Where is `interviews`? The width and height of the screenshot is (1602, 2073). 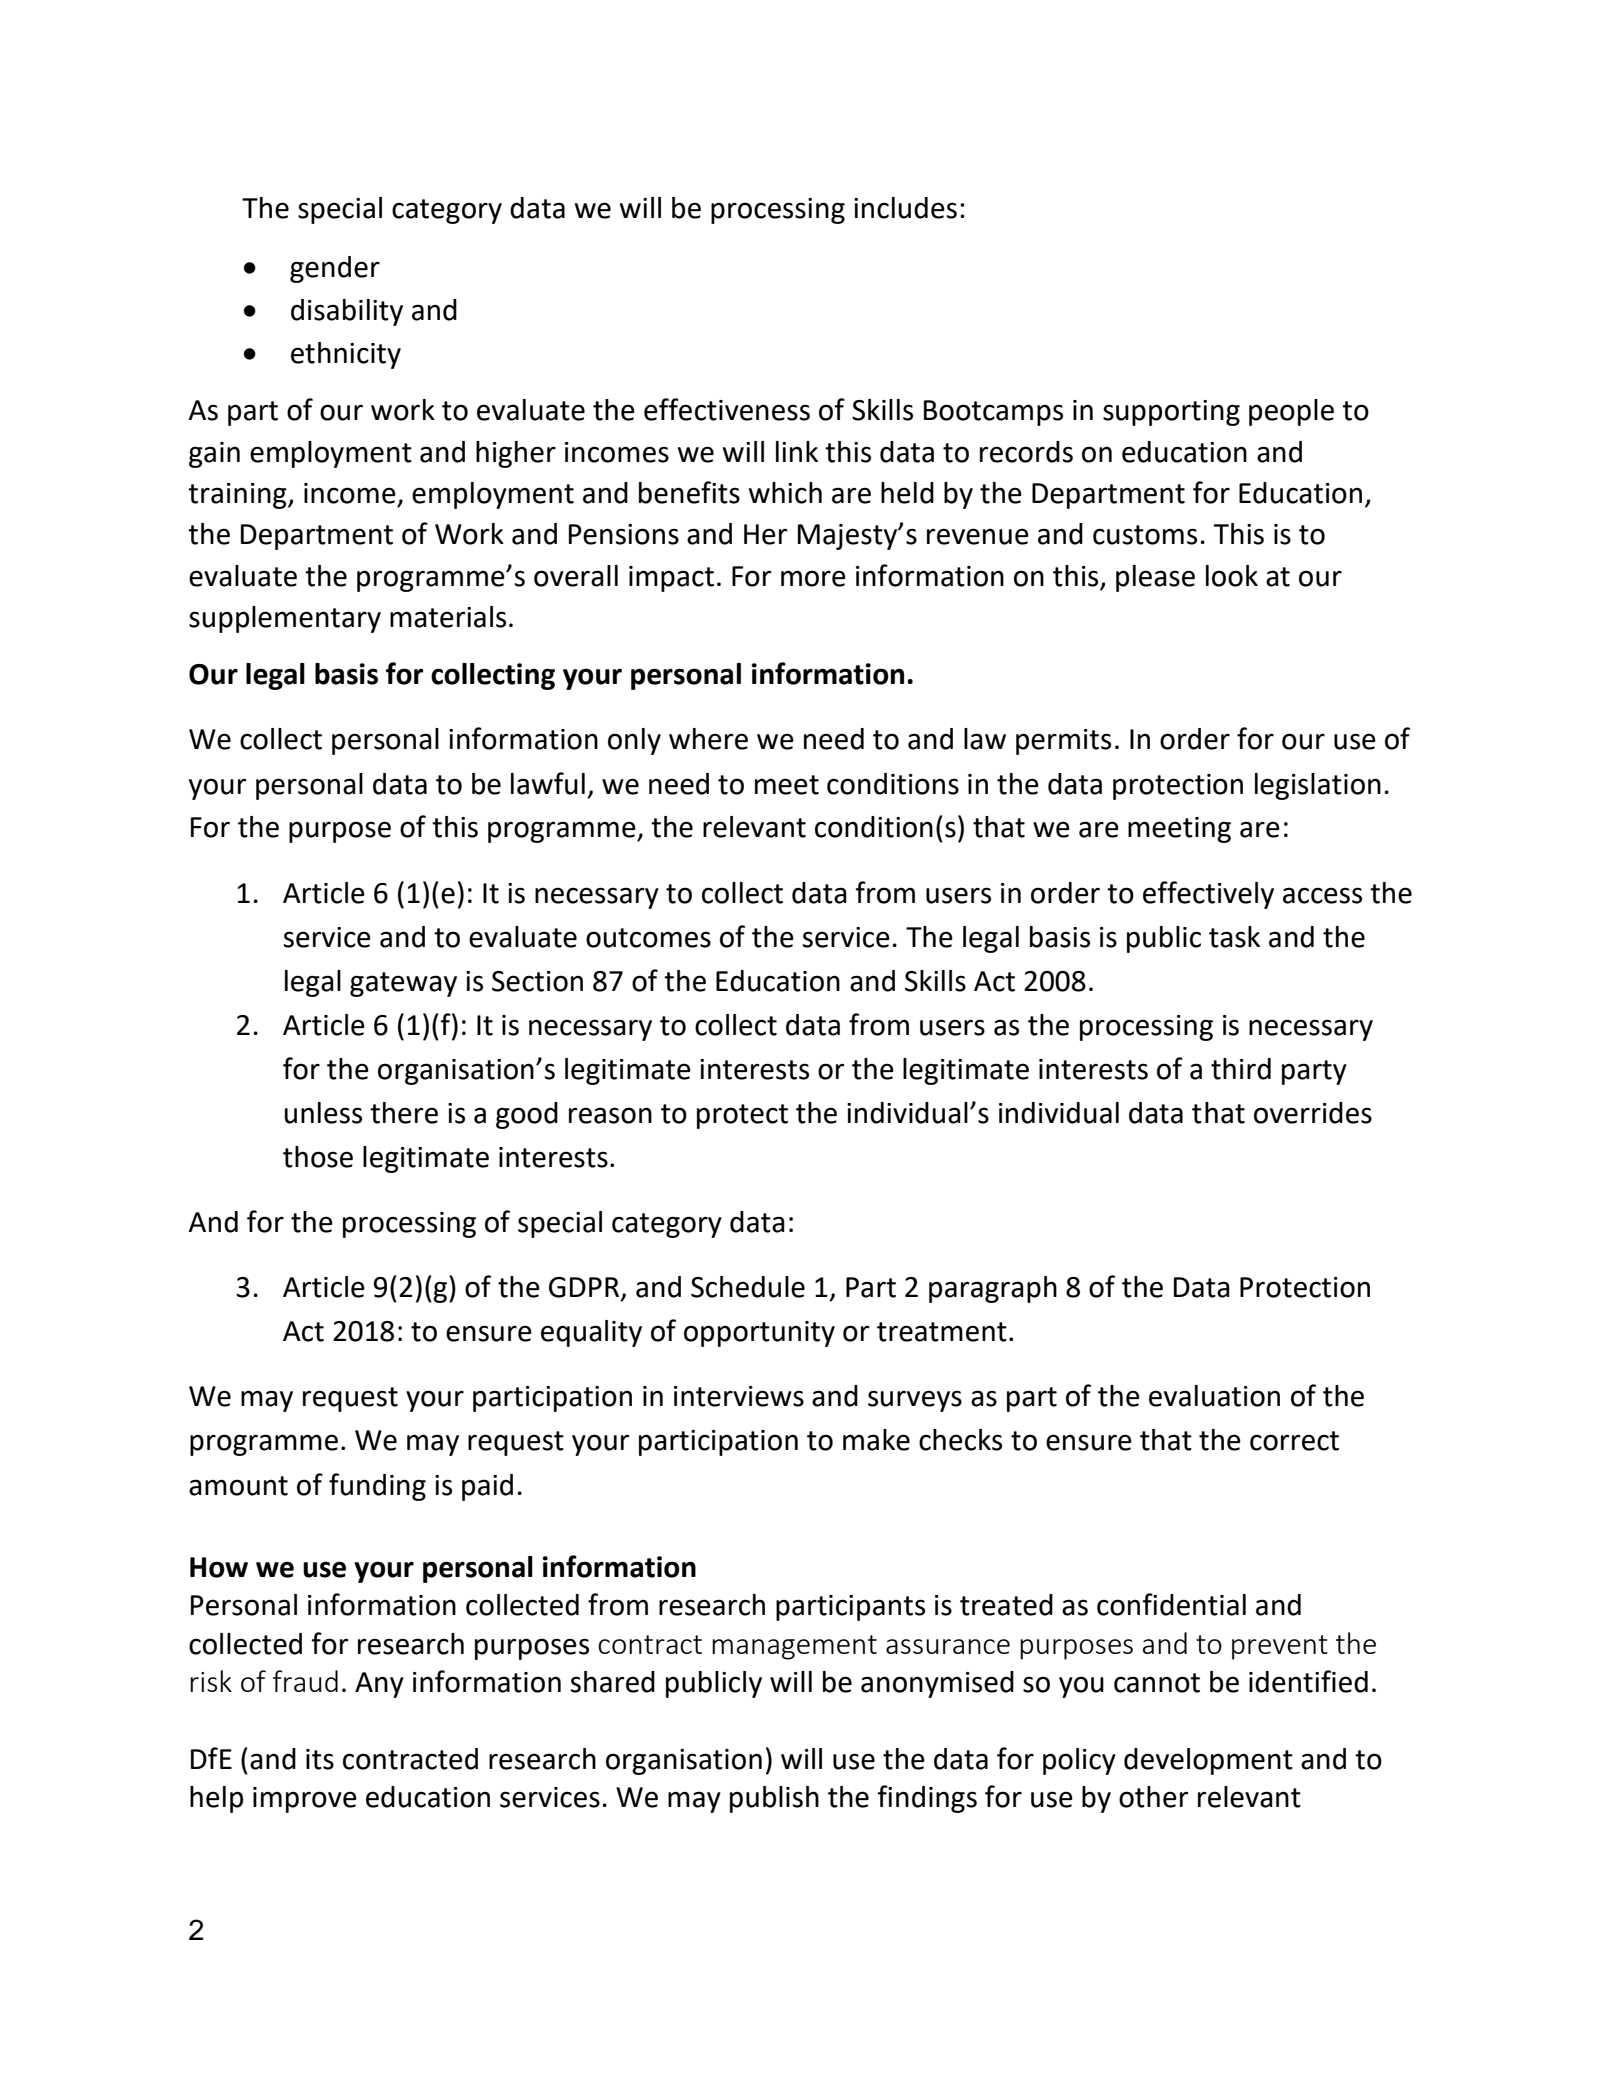 interviews is located at coordinates (739, 1396).
